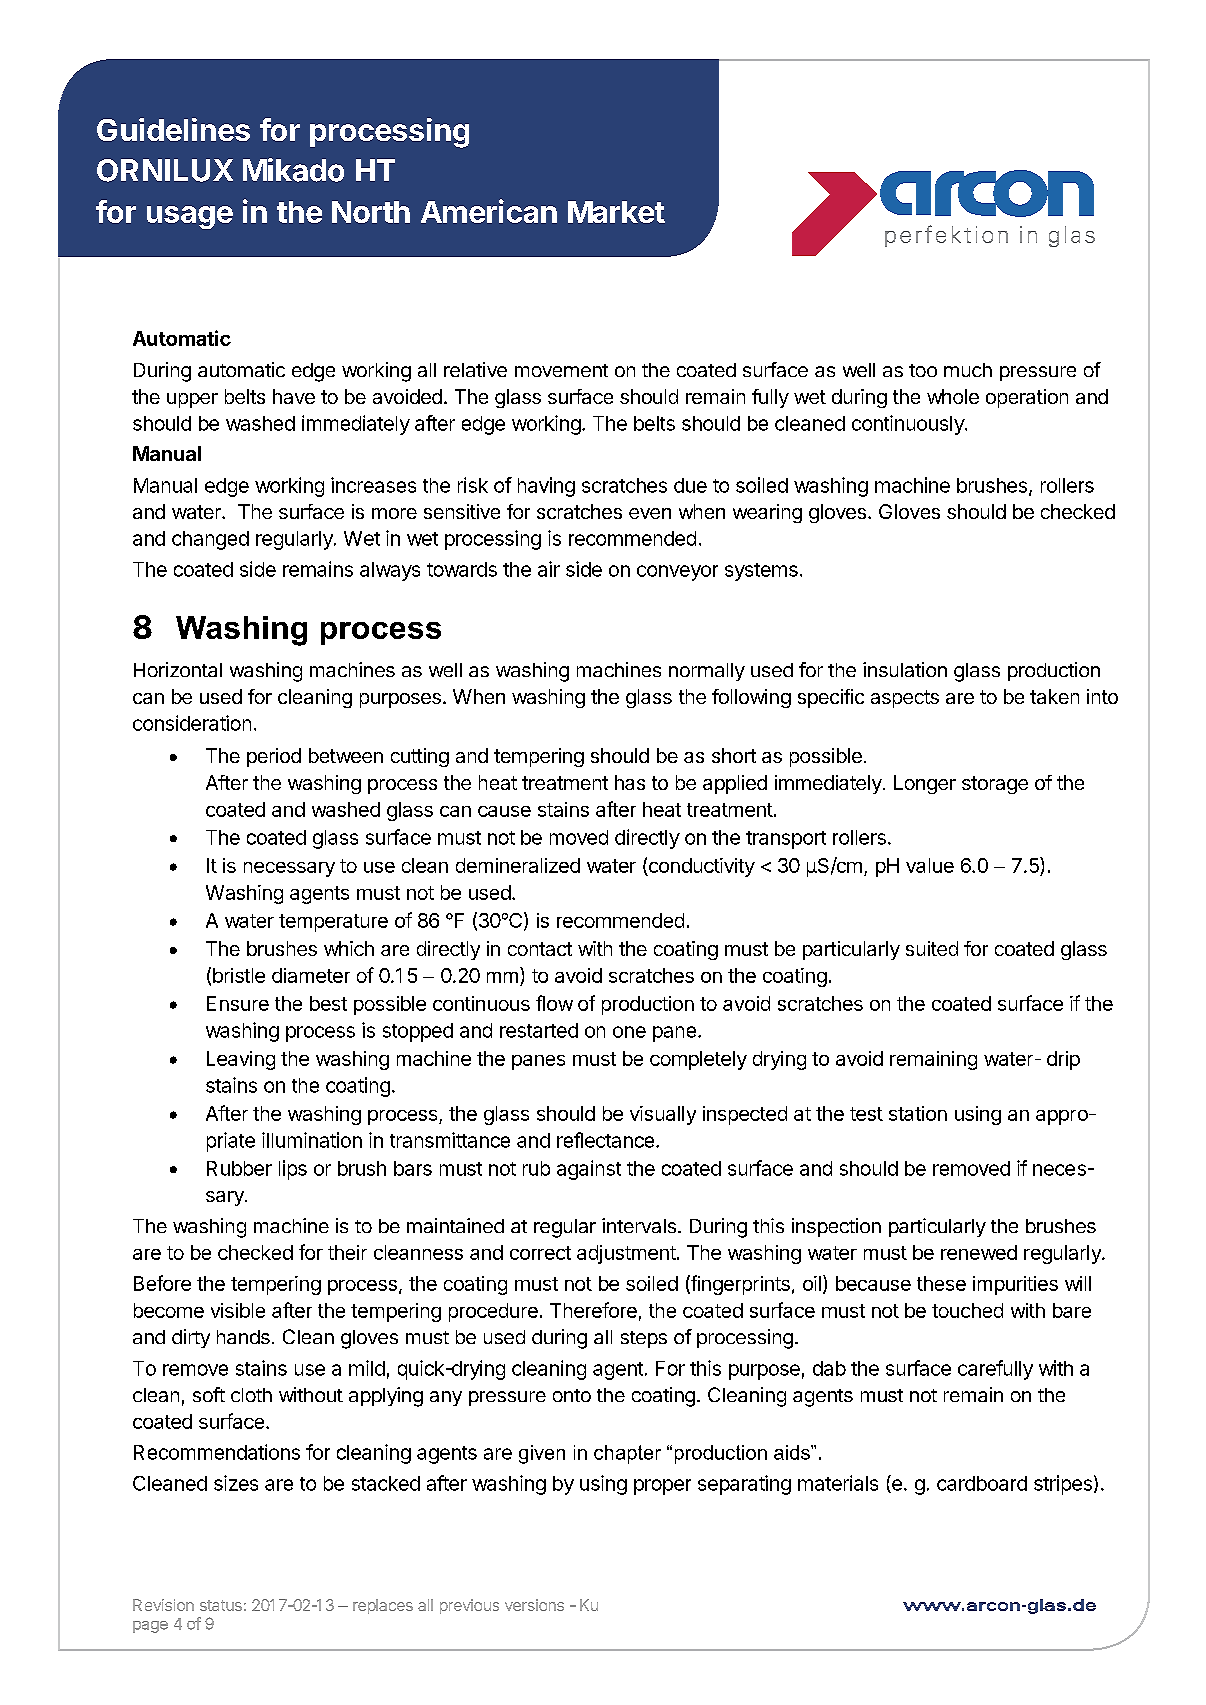 The image size is (1206, 1705). What do you see at coordinates (293, 170) in the document?
I see `Mikado` at bounding box center [293, 170].
